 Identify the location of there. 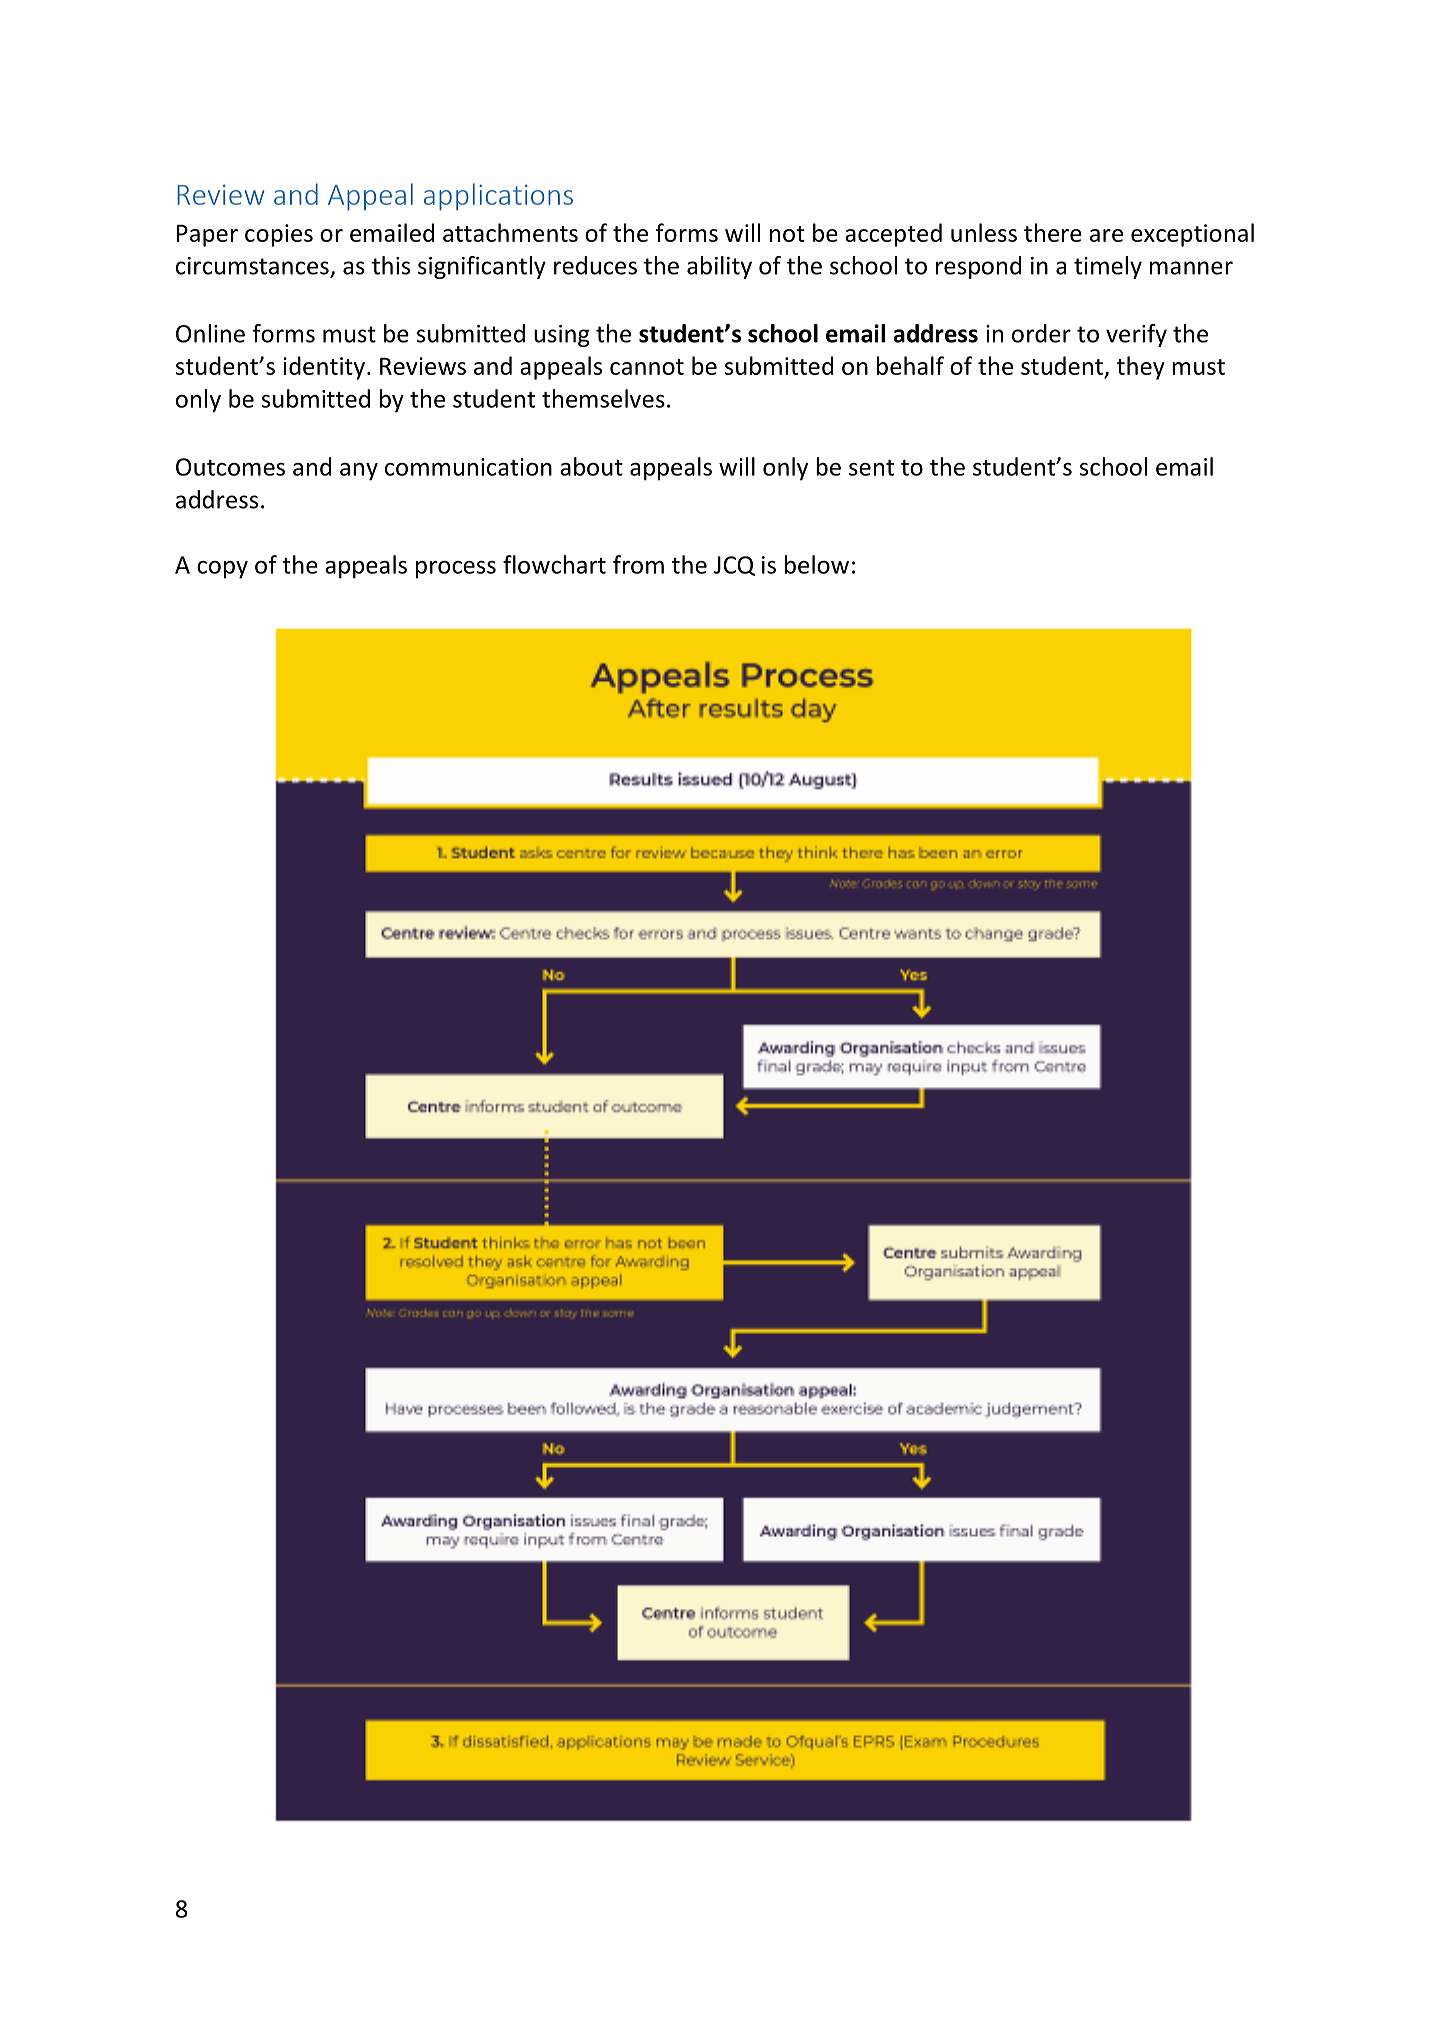
(1053, 232).
